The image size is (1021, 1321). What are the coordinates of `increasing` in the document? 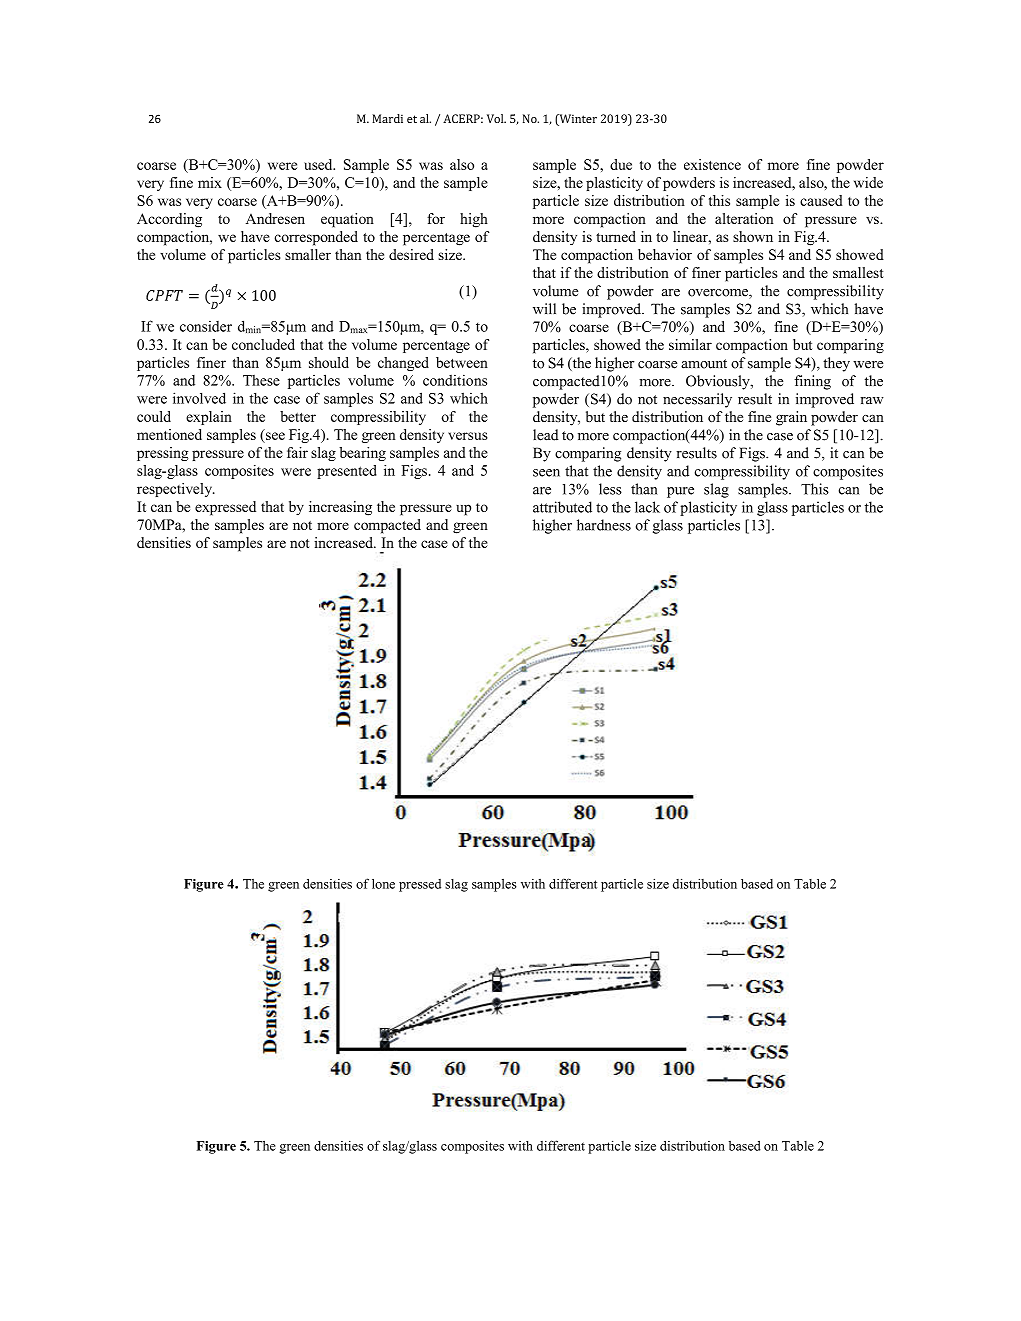 It's located at (340, 508).
